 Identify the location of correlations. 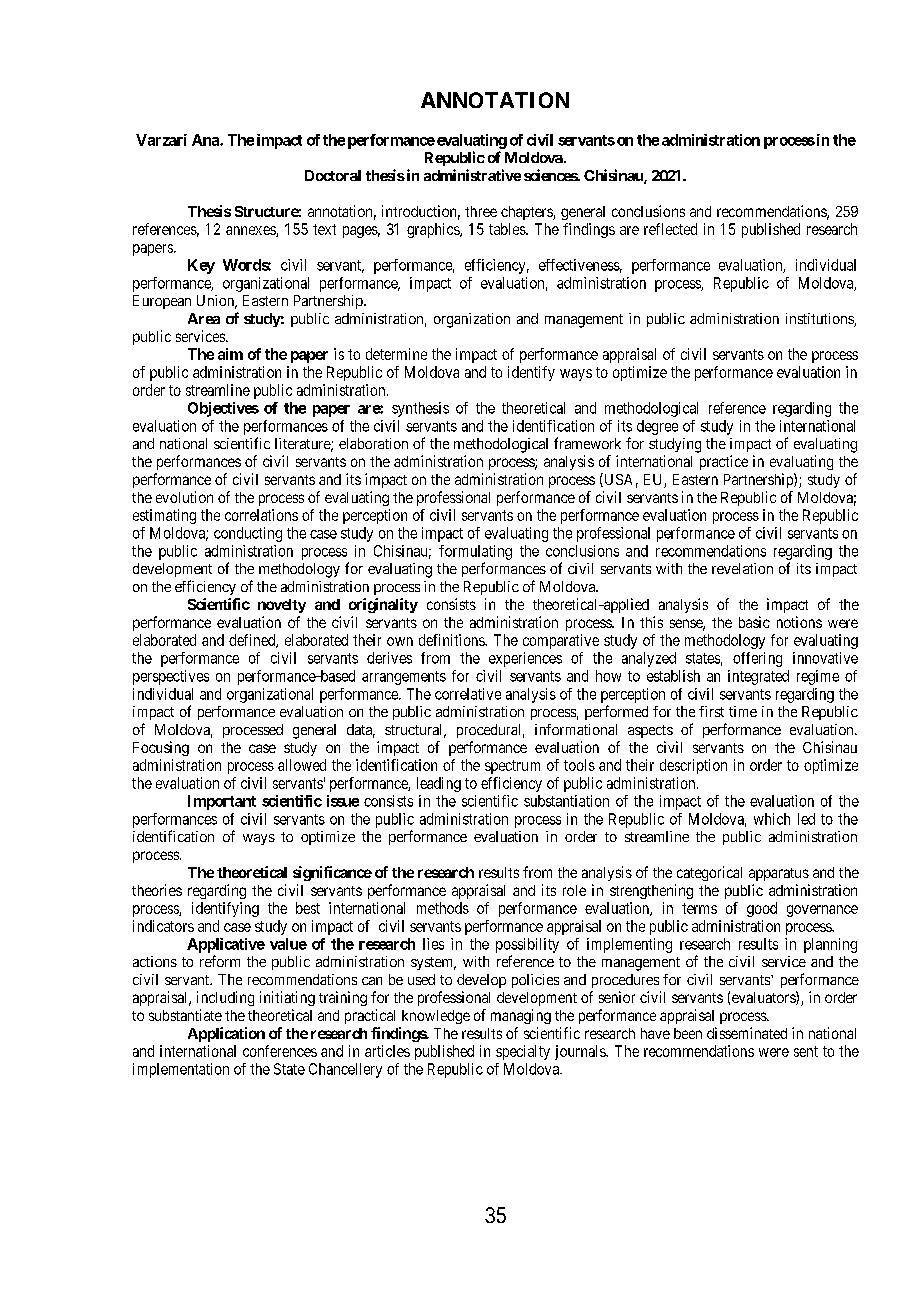
(261, 515).
